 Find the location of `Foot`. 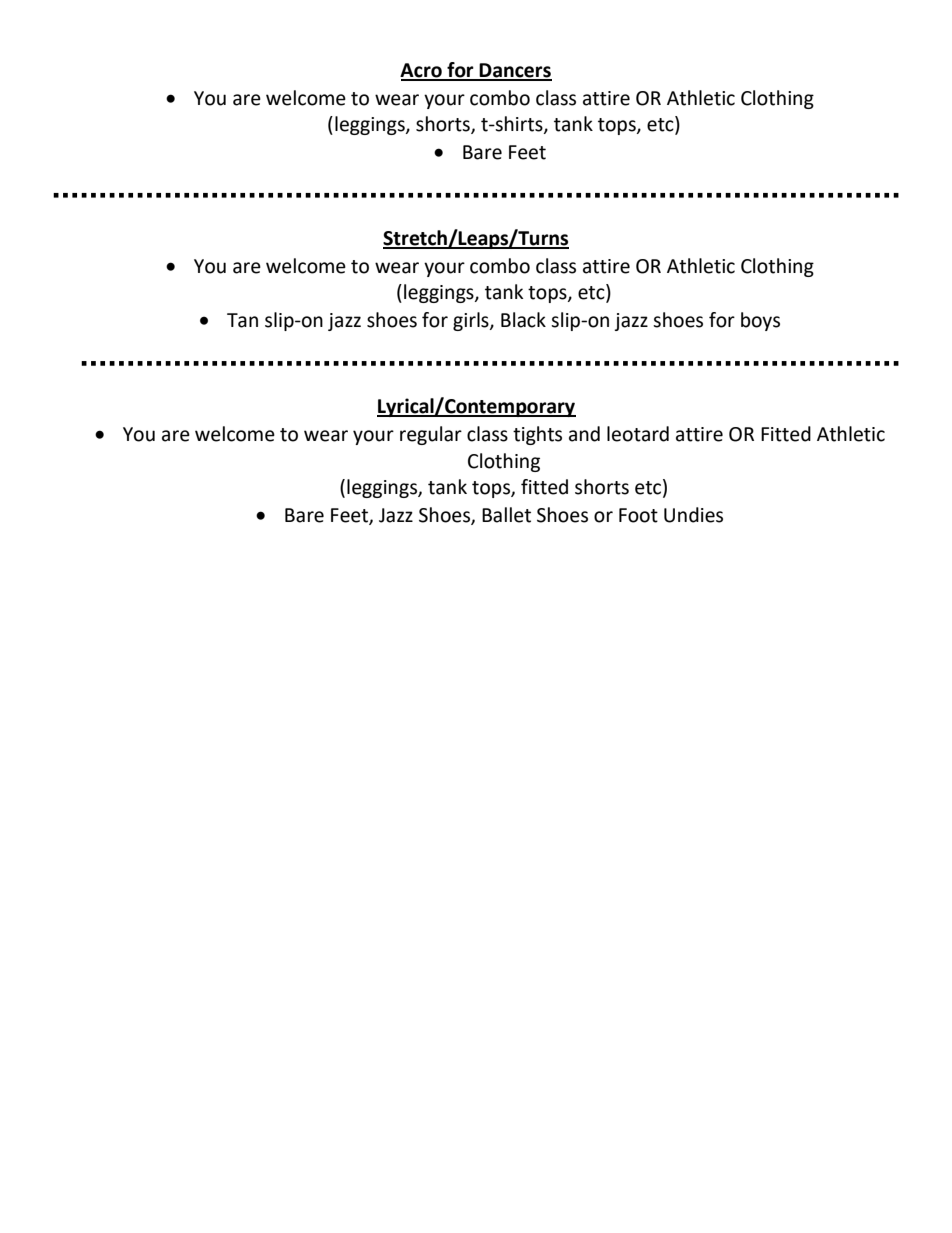

Foot is located at coordinates (638, 515).
